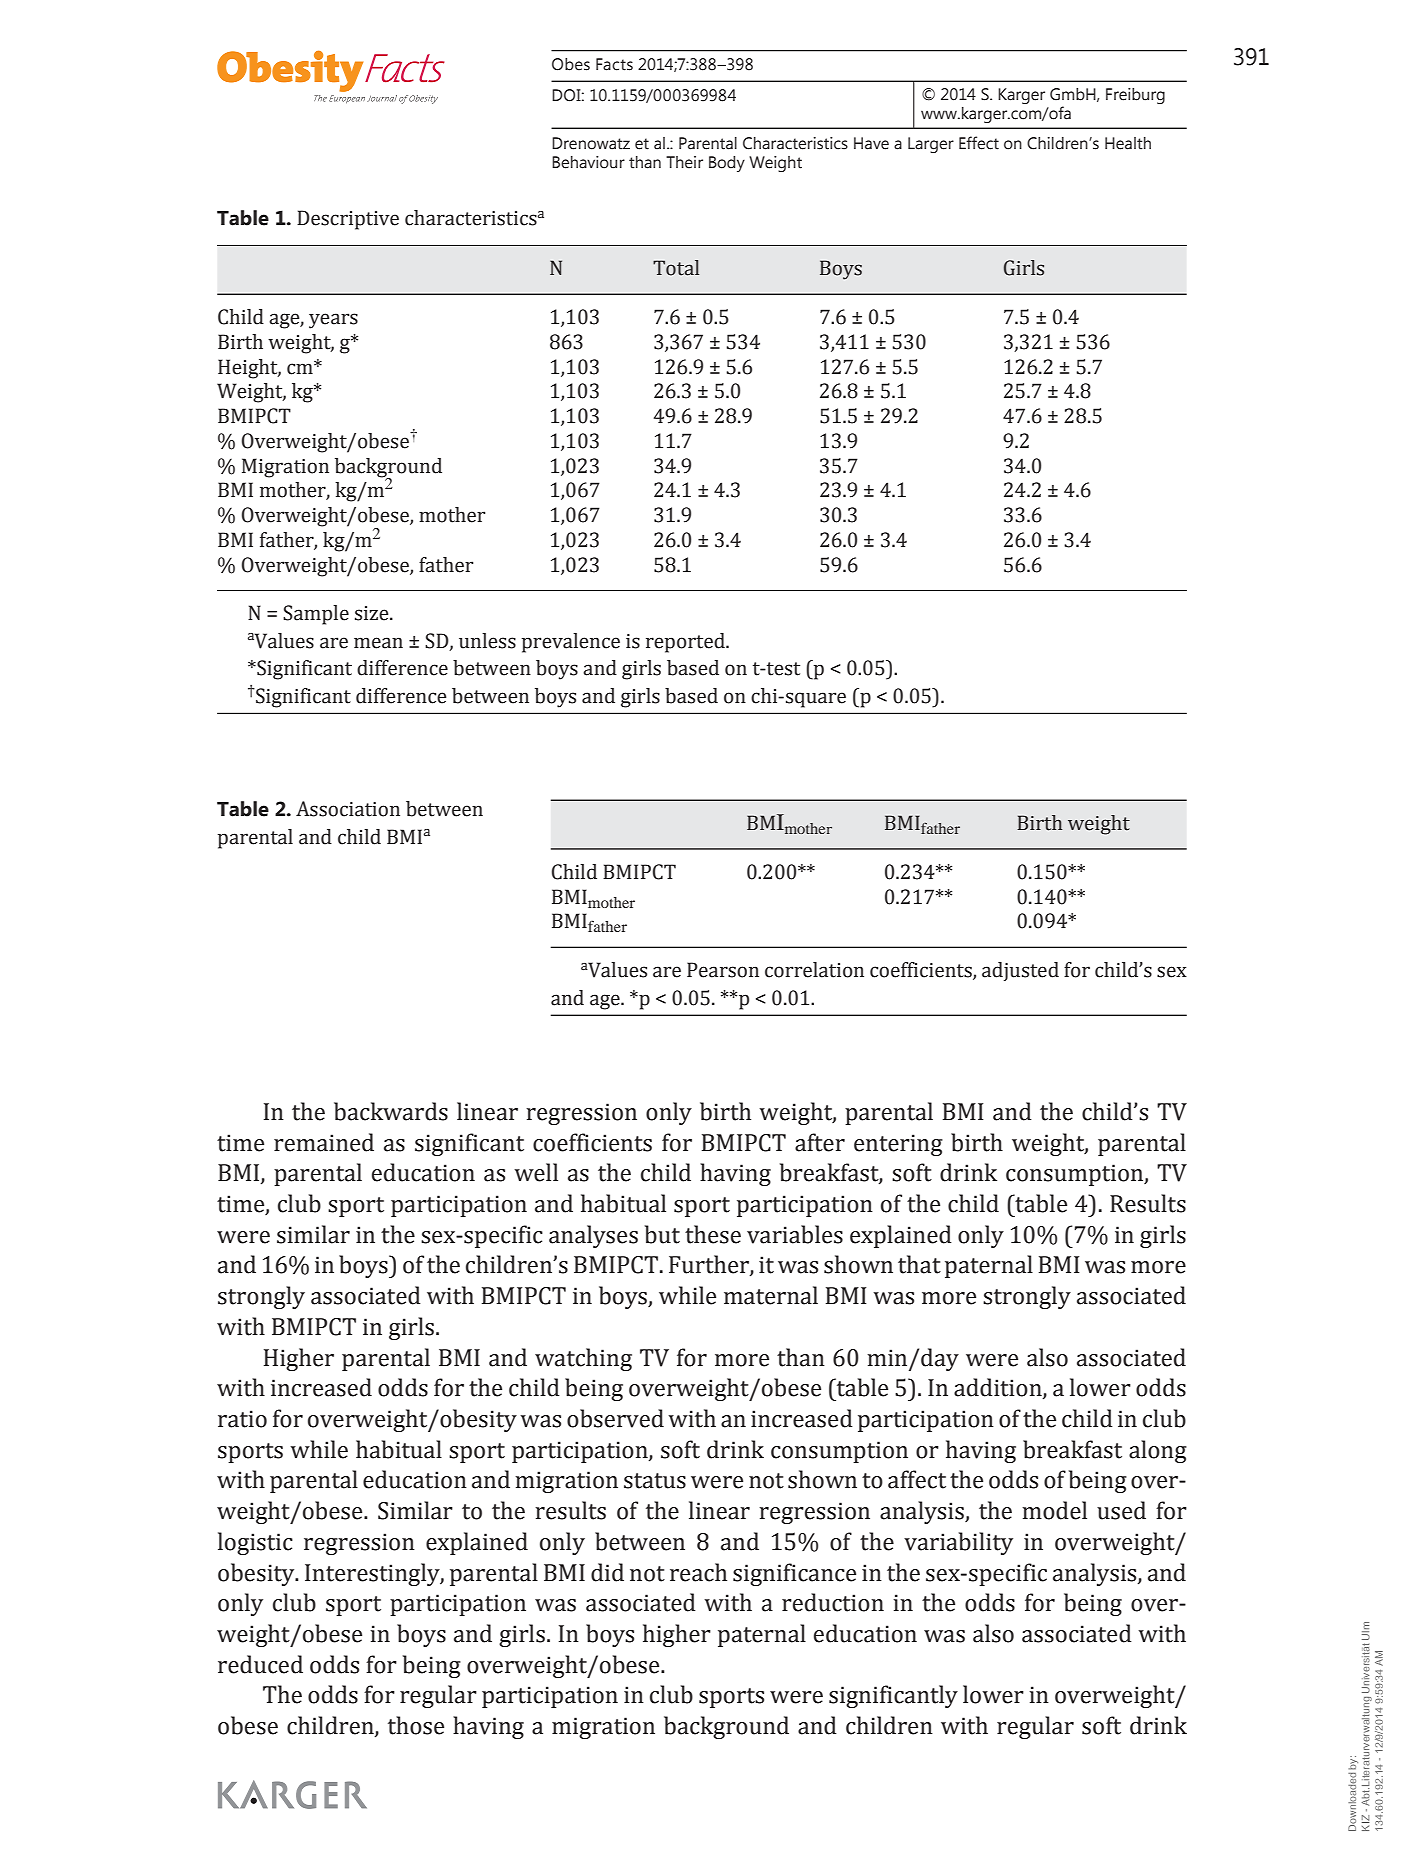 Image resolution: width=1404 pixels, height=1871 pixels. I want to click on Effect, so click(979, 143).
